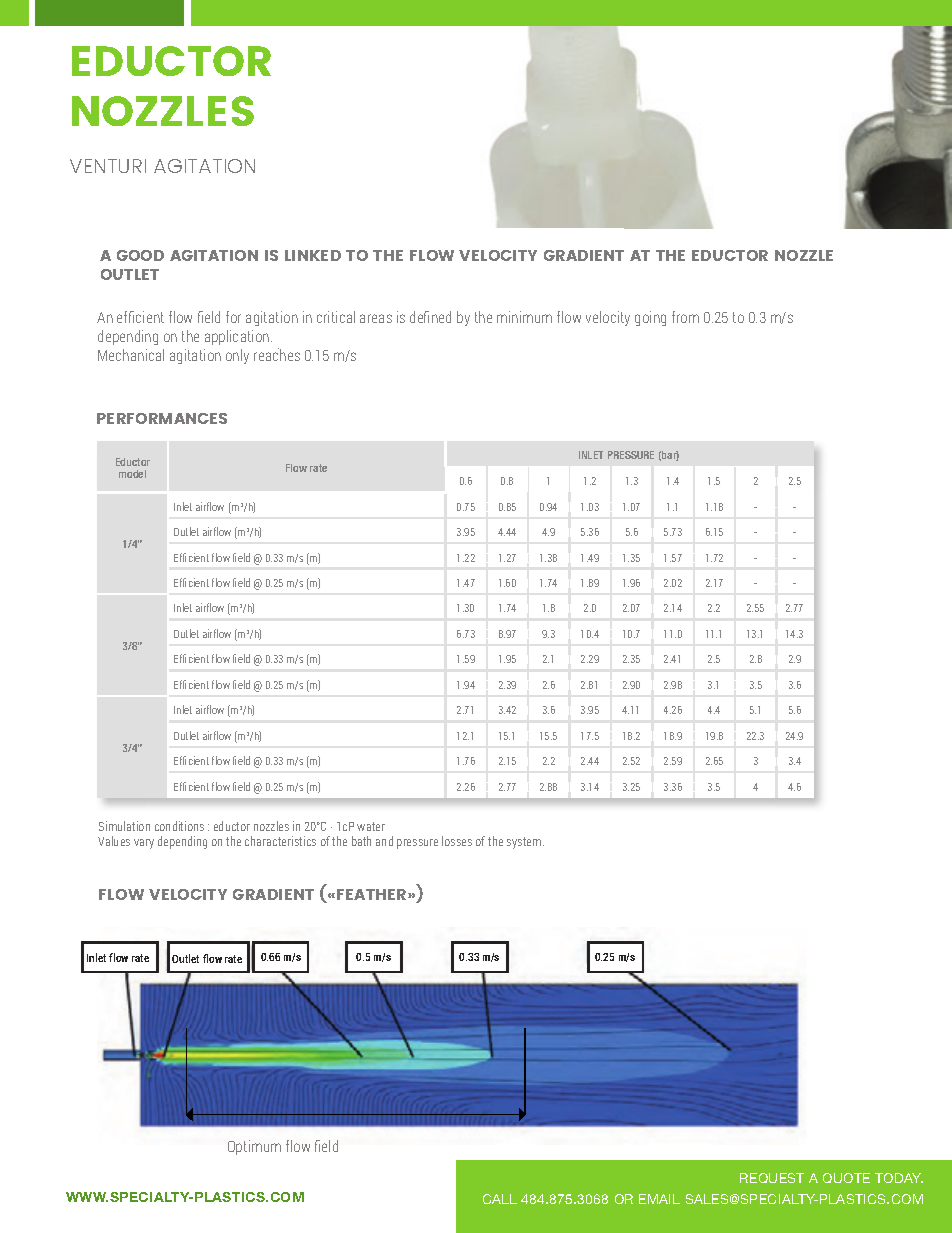 The width and height of the image is (952, 1233). Describe the element at coordinates (772, 1178) in the image. I see `REQUEST` at that location.
